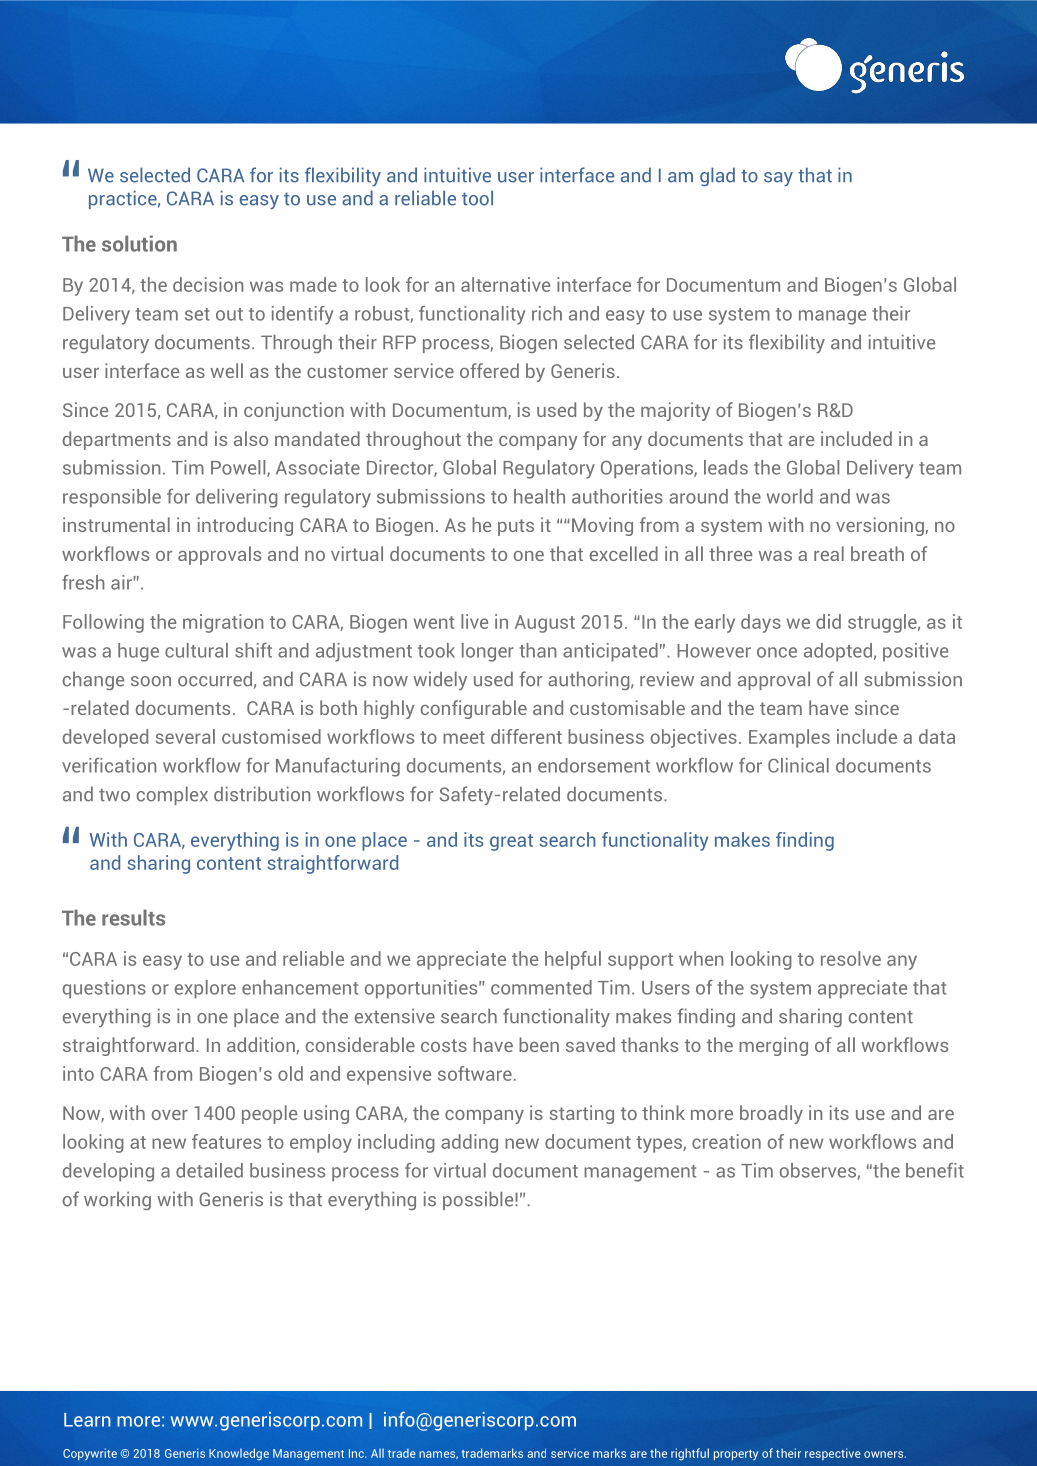  I want to click on tool, so click(477, 198).
